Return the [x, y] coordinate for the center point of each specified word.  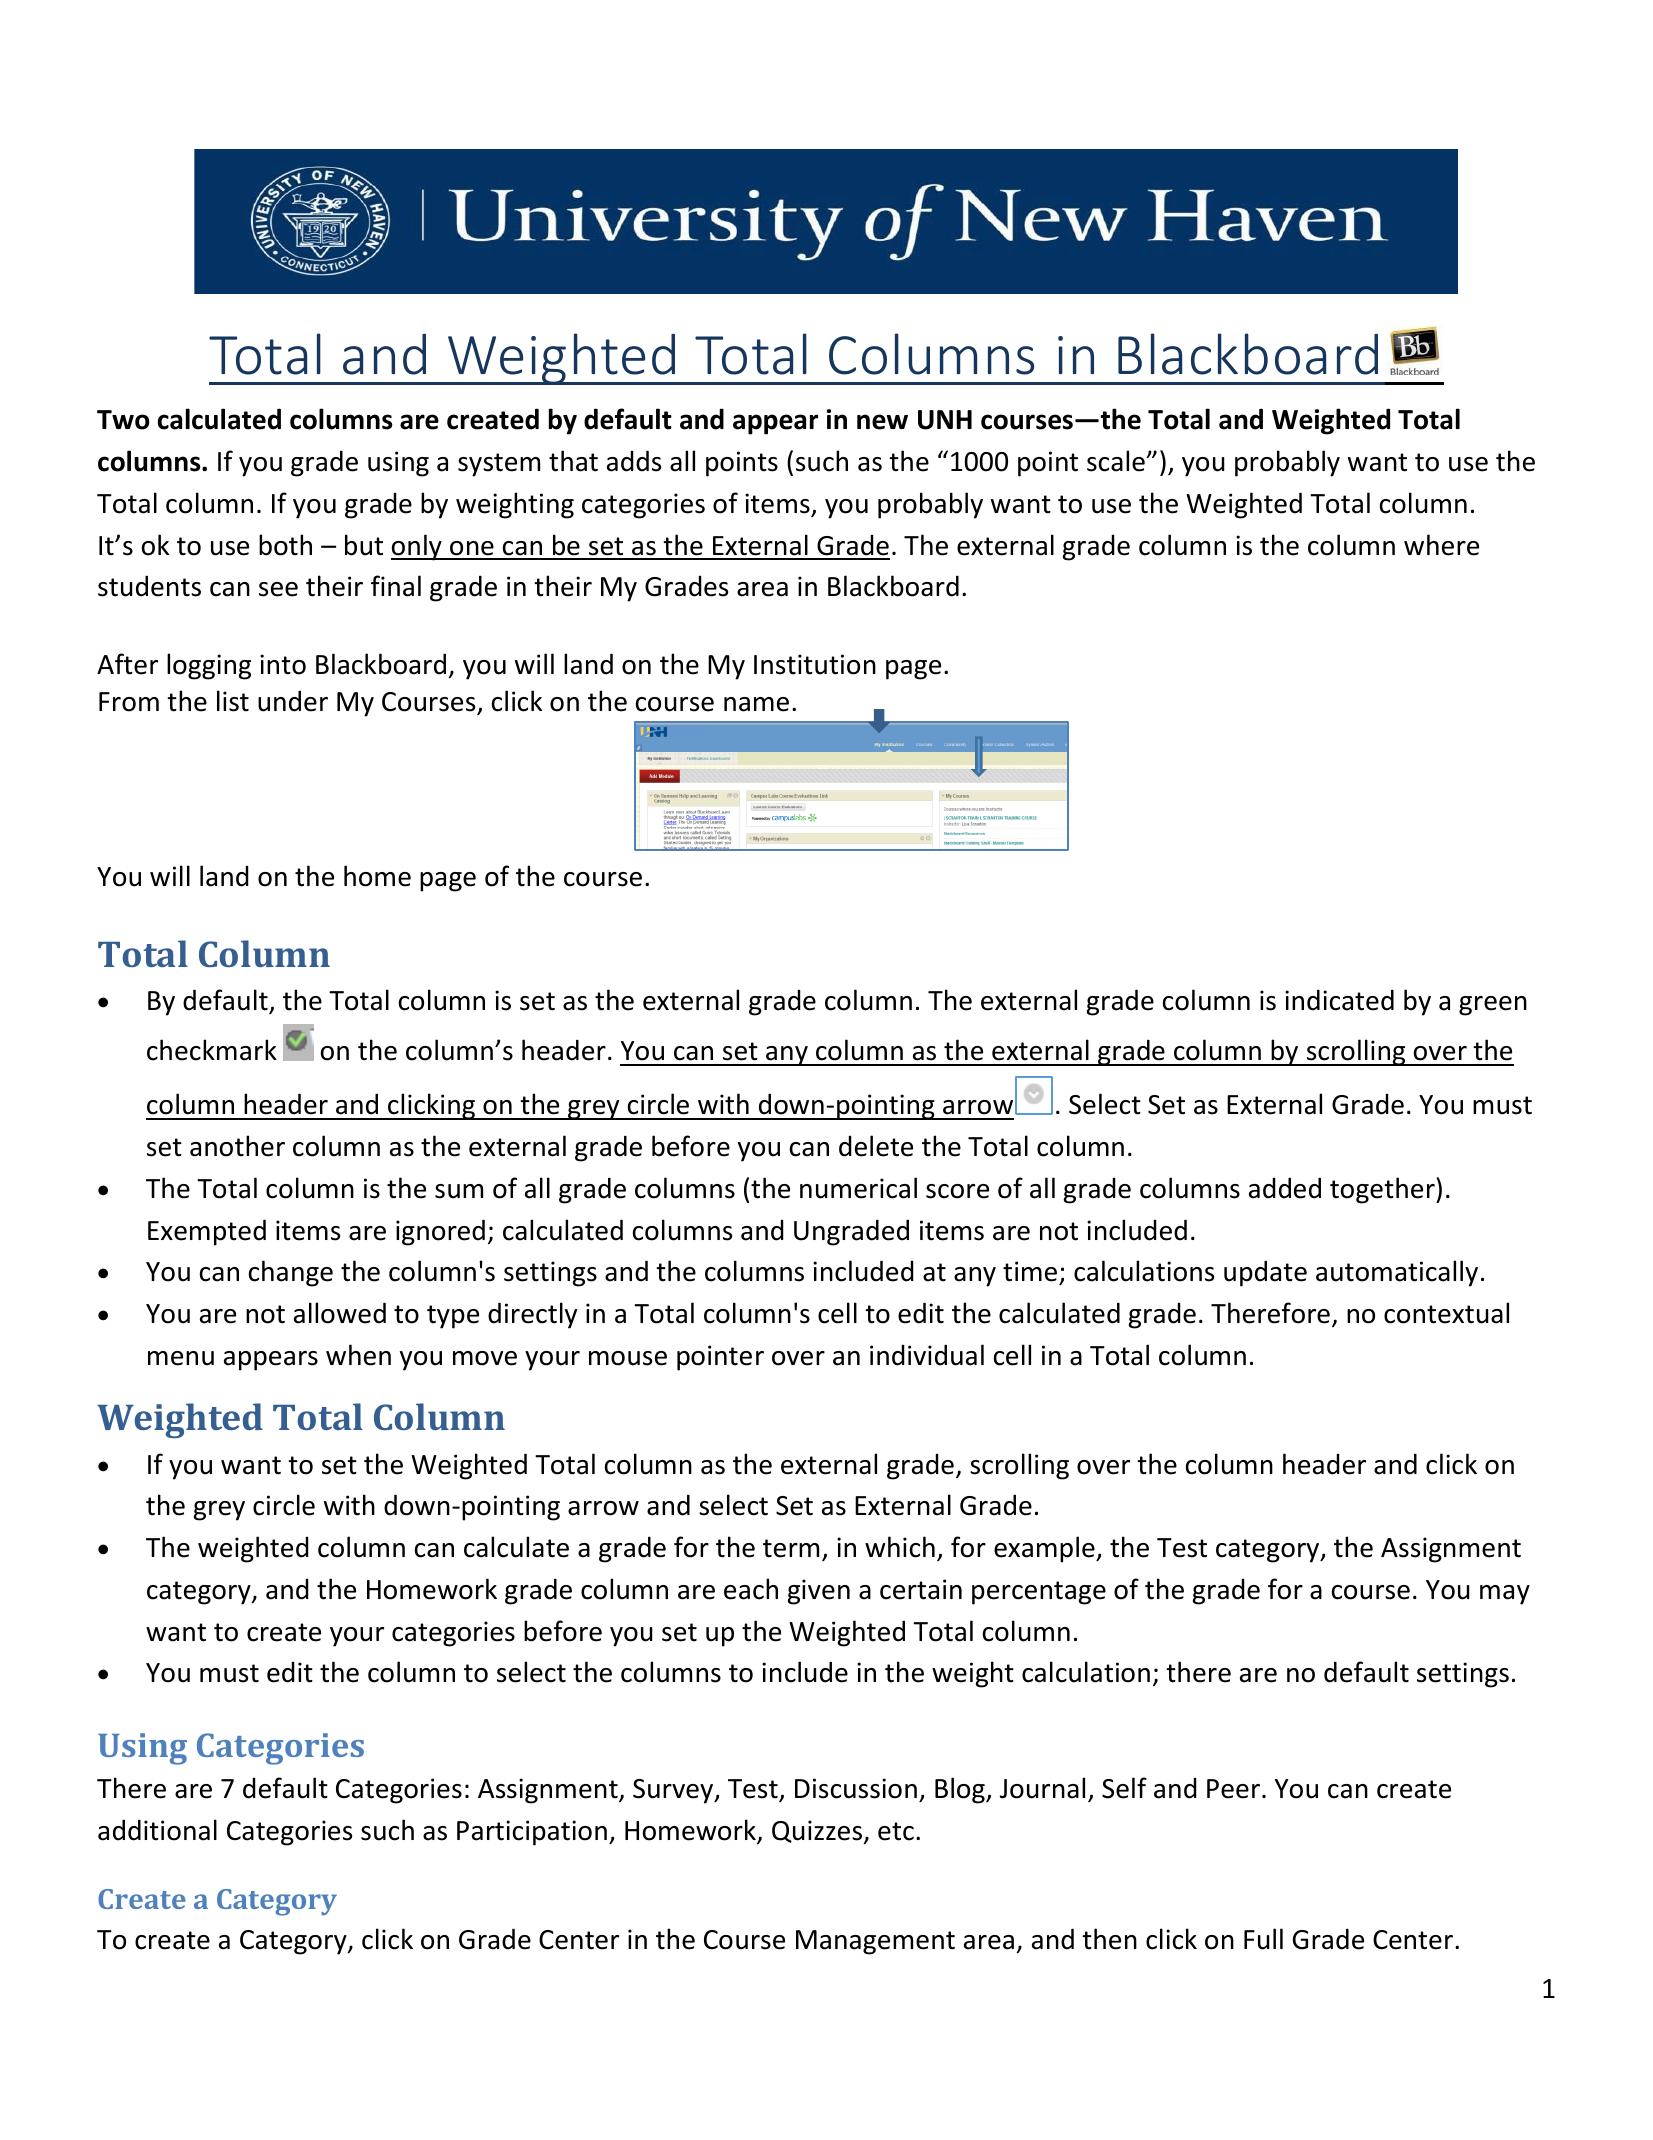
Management [875, 1942]
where [1441, 545]
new [882, 422]
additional [157, 1830]
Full [1263, 1939]
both [285, 545]
